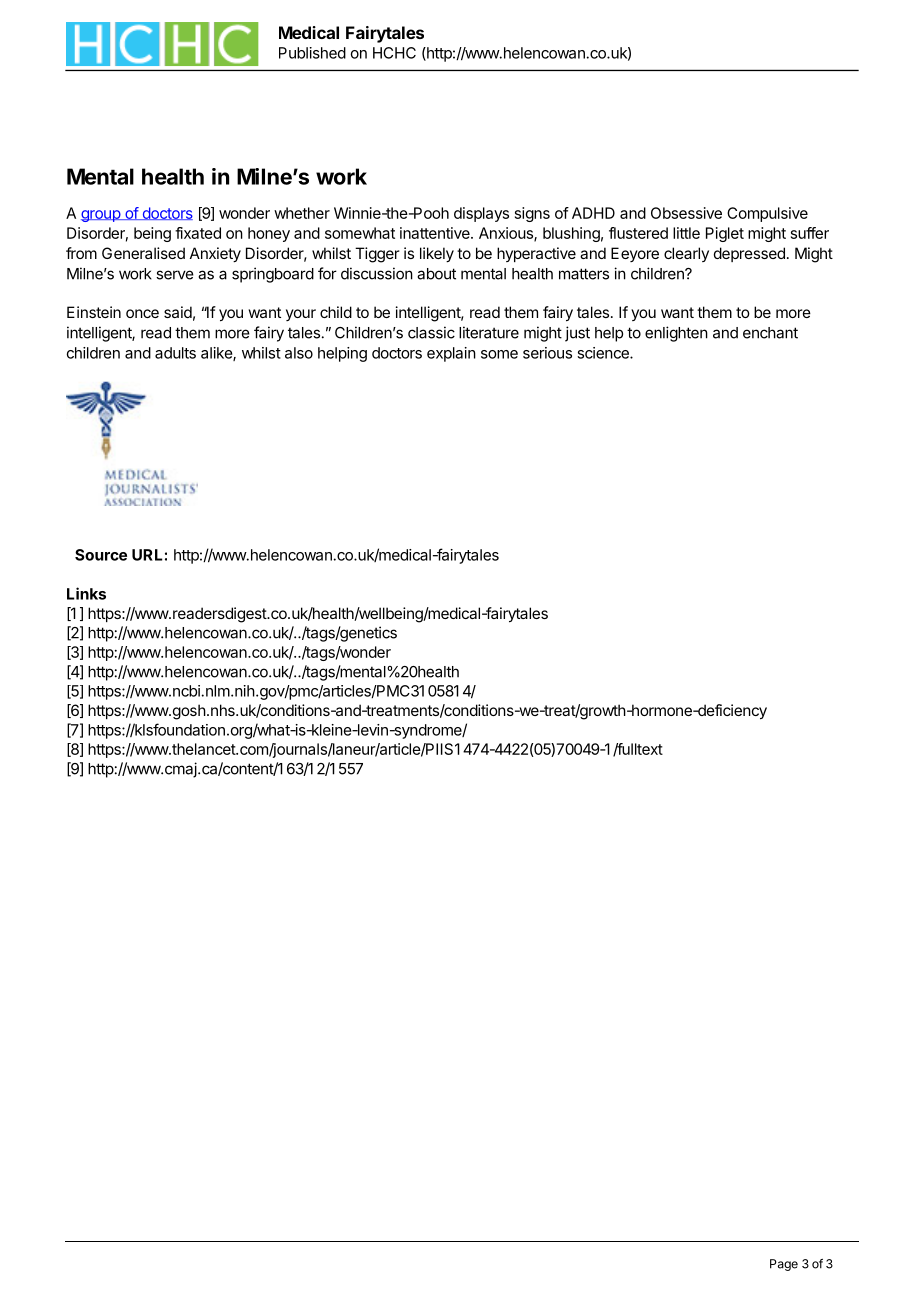  Describe the element at coordinates (481, 214) in the page. I see `displays` at that location.
